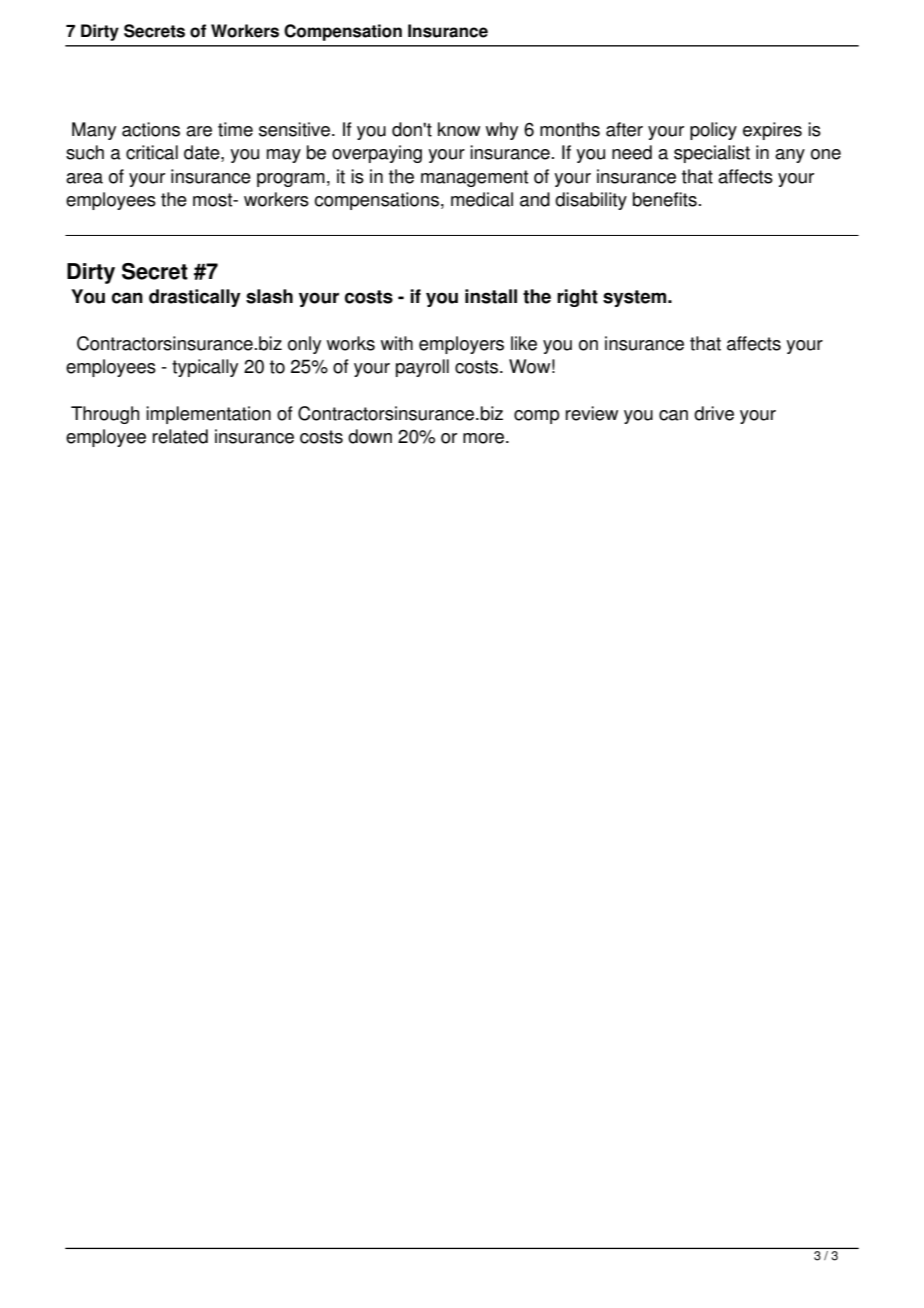 This image has width=924, height=1308. Describe the element at coordinates (485, 438) in the image. I see `more` at that location.
